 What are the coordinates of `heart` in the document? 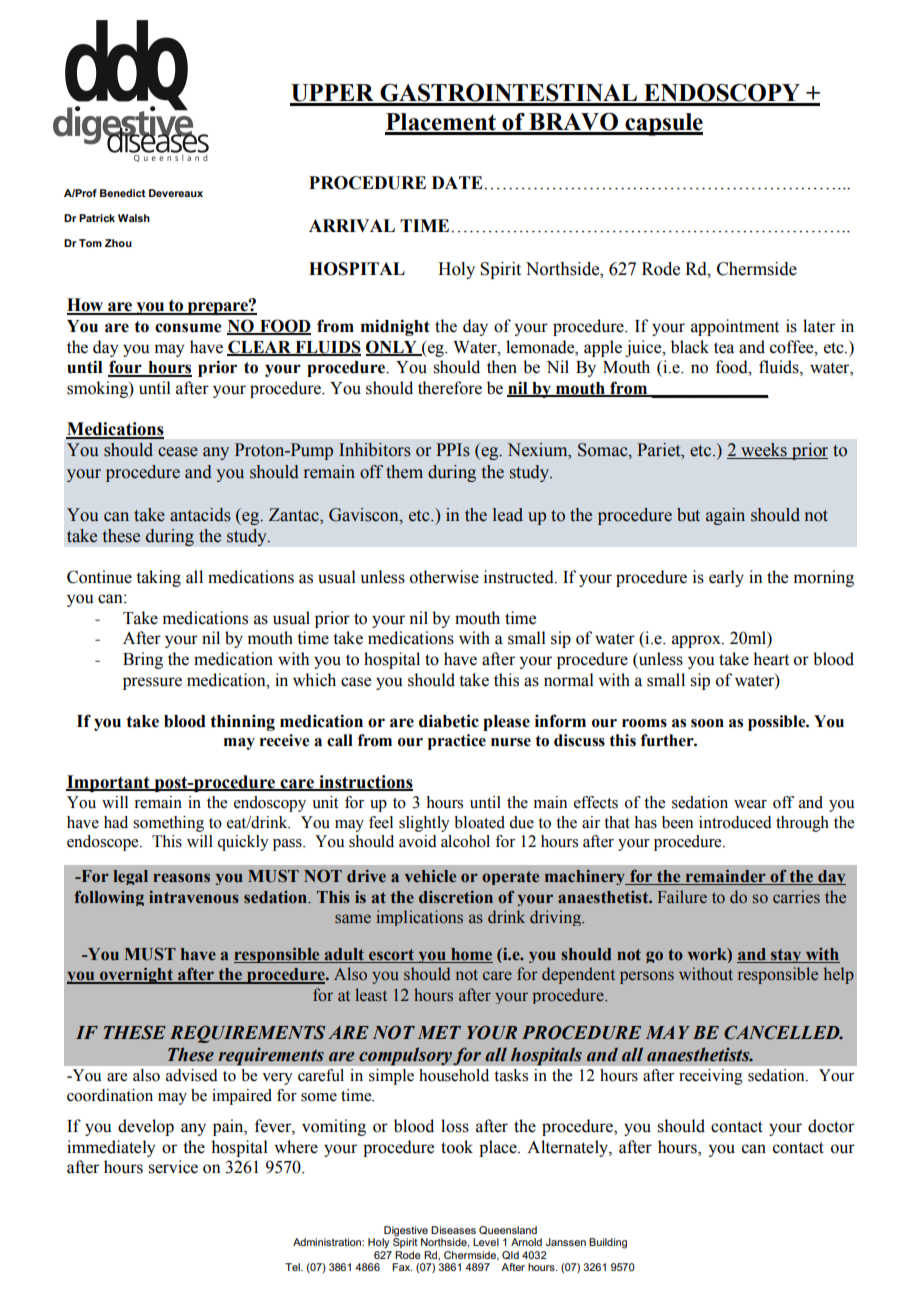 It's located at (771, 659).
